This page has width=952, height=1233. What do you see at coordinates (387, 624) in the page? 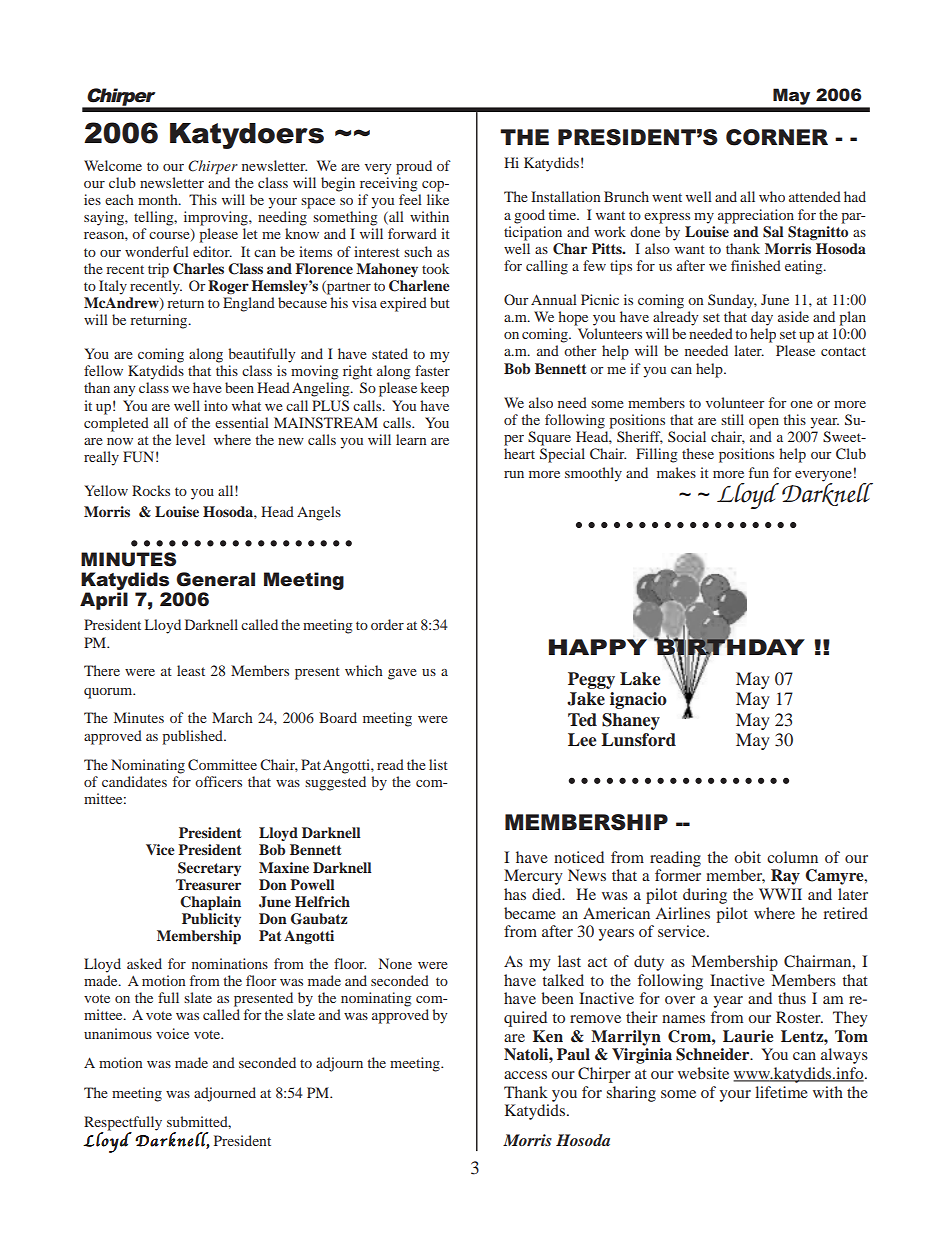
I see `order` at bounding box center [387, 624].
